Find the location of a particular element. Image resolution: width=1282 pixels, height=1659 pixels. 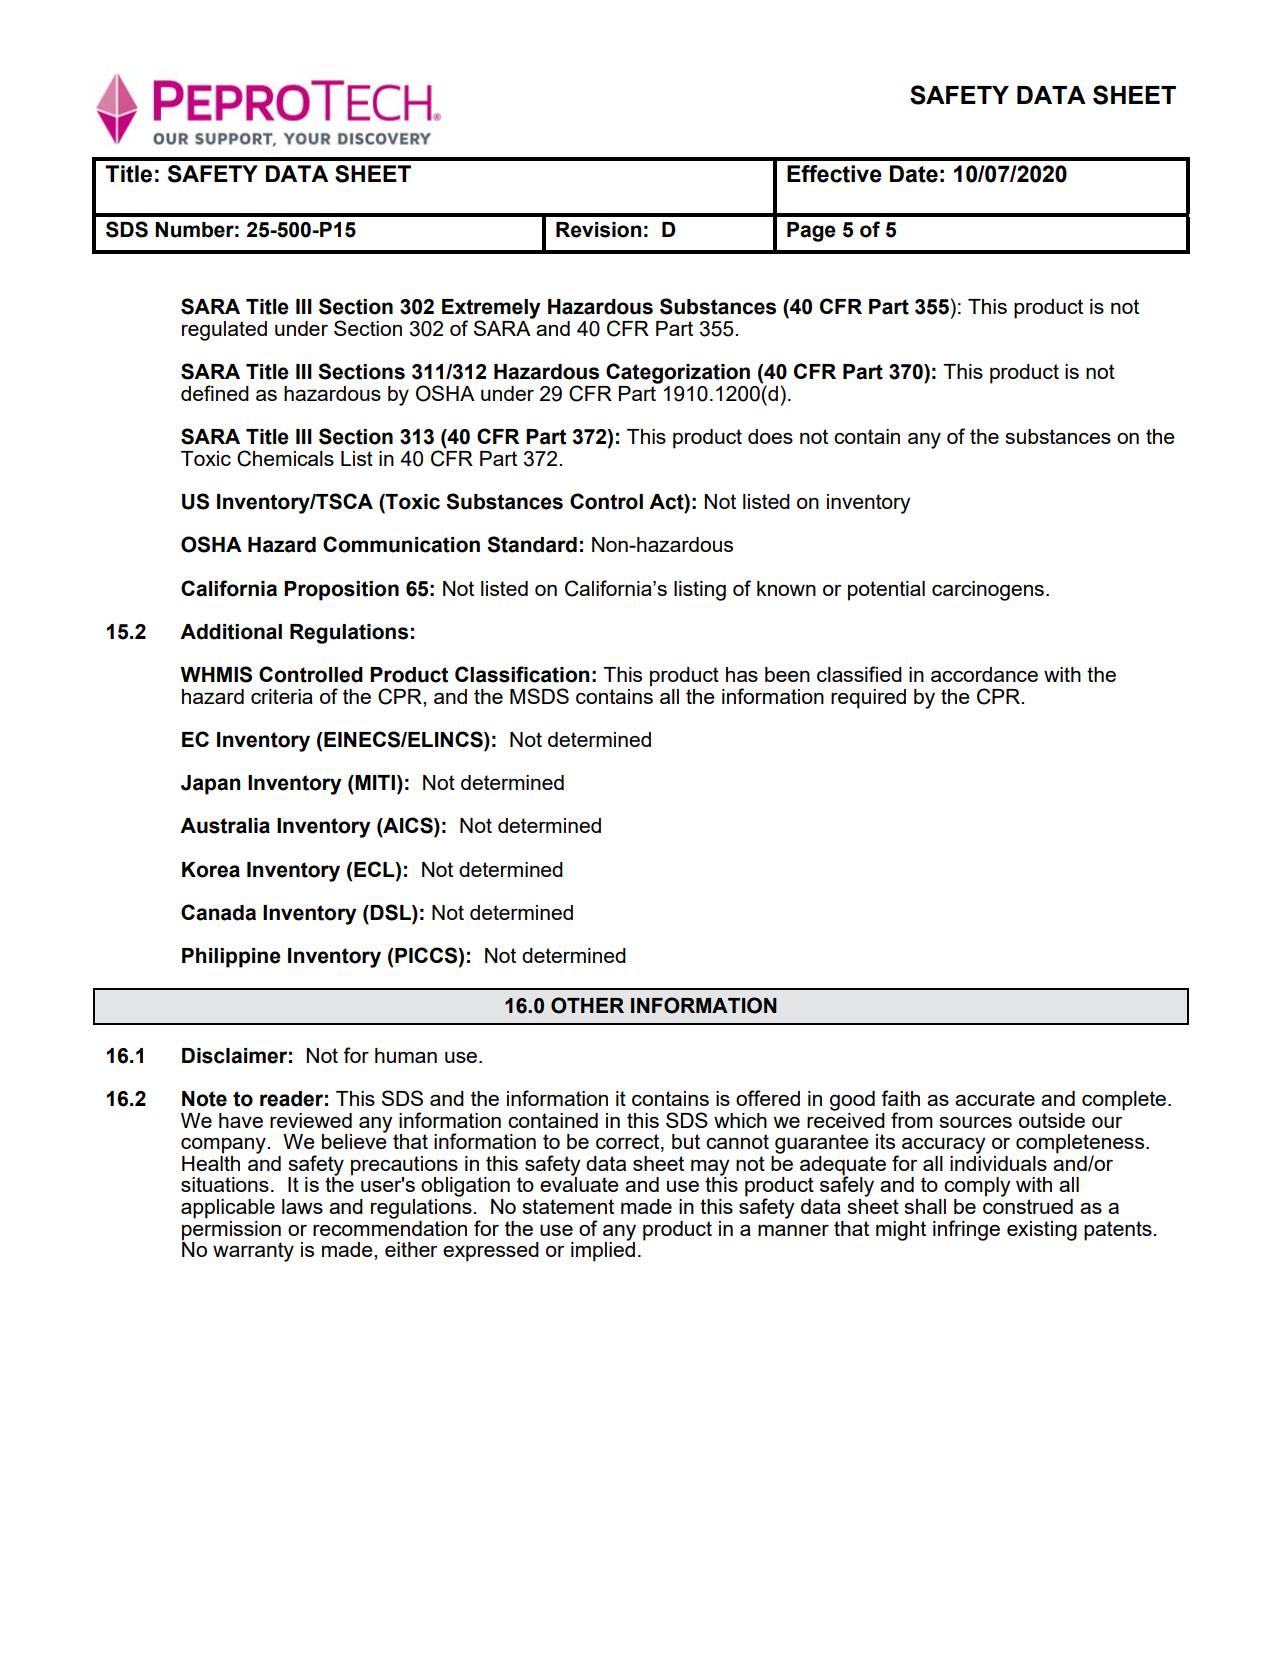

laws is located at coordinates (302, 1206).
